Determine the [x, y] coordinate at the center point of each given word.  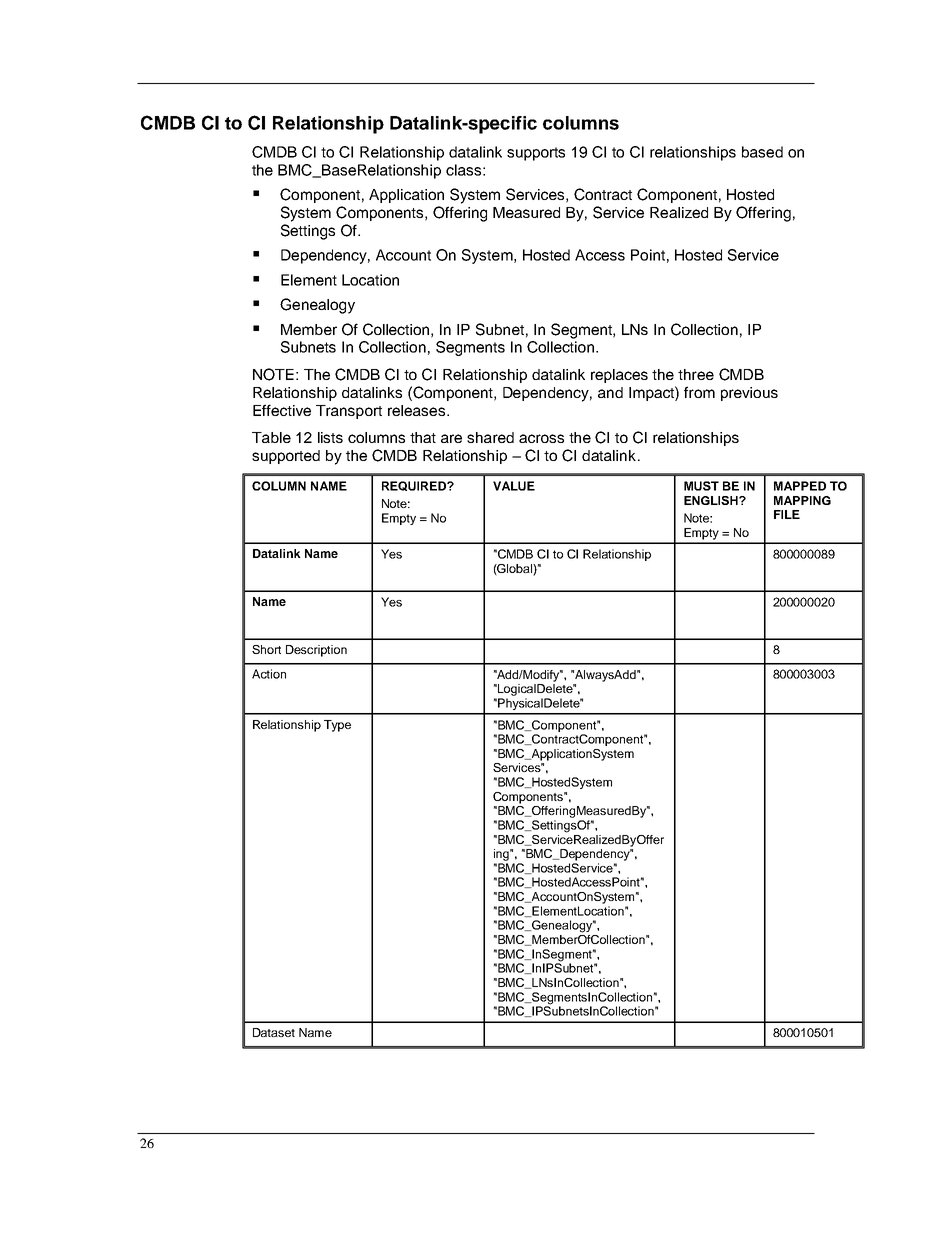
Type [337, 726]
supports [536, 154]
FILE [787, 514]
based [762, 152]
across [541, 438]
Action [269, 674]
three [696, 374]
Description [316, 651]
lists [330, 437]
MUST [701, 486]
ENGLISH [712, 500]
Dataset [274, 1032]
